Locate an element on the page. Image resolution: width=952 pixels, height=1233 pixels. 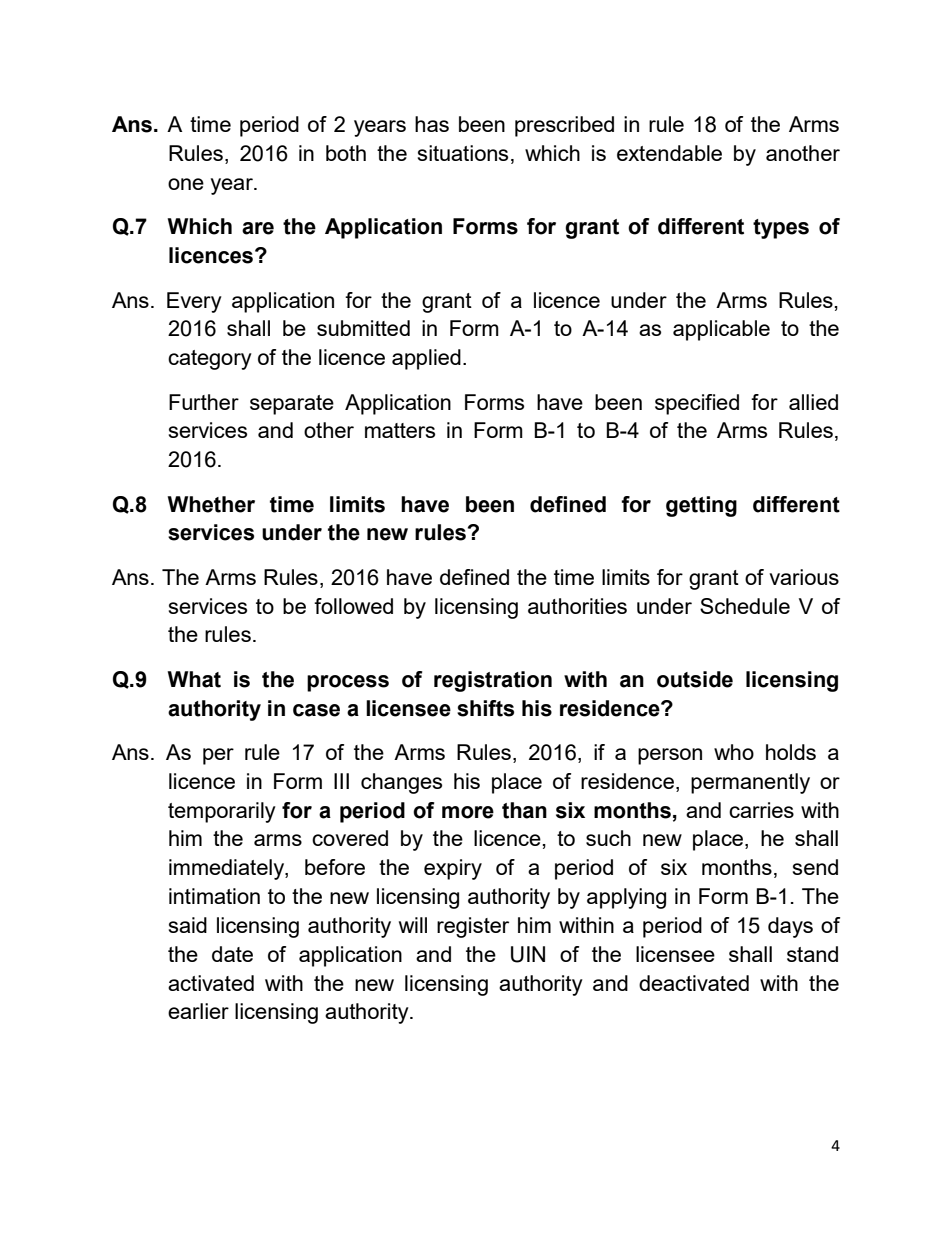
Schedule is located at coordinates (745, 606).
